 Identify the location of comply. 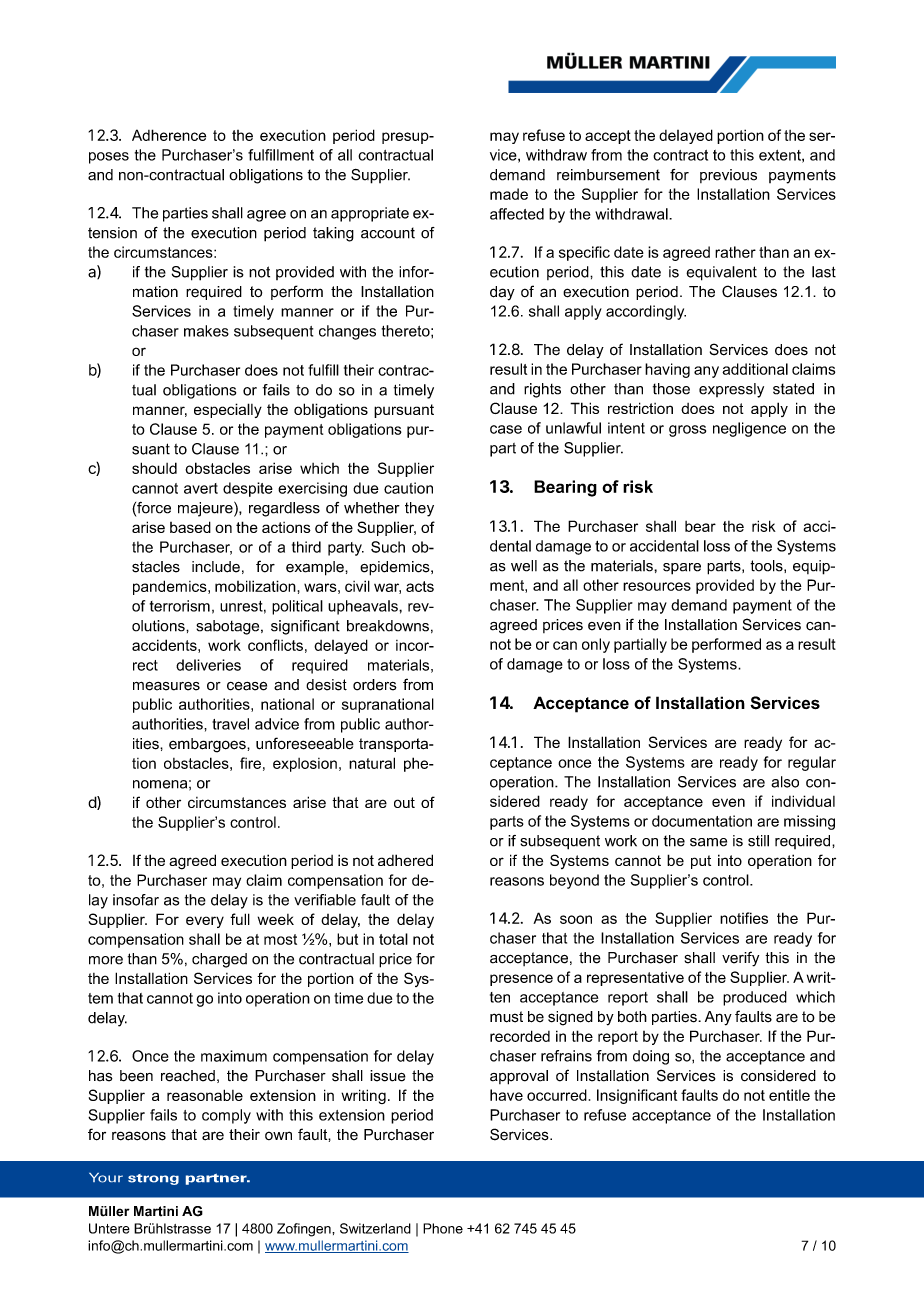
(226, 1116).
